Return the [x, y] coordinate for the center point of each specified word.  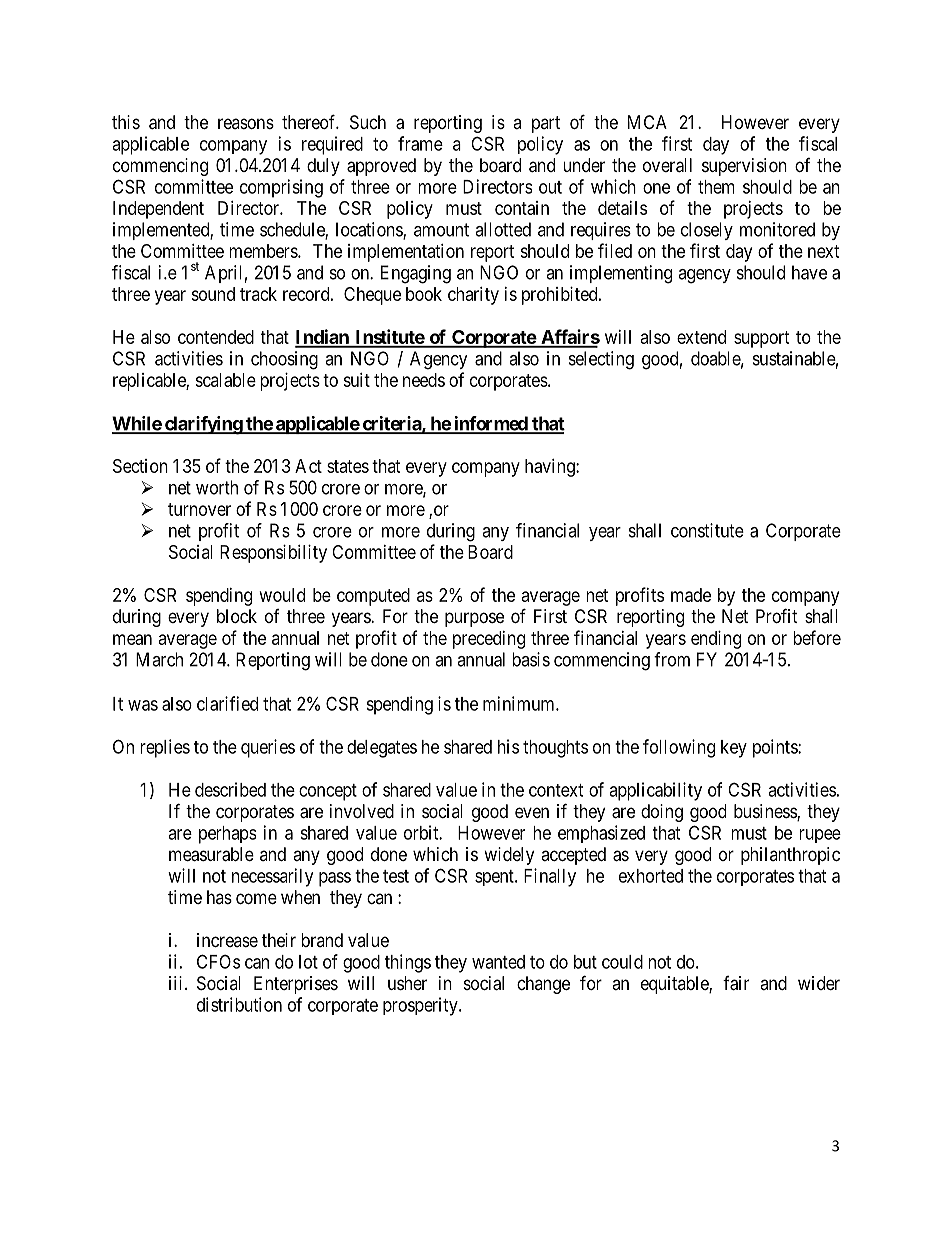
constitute [707, 530]
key [734, 749]
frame [420, 143]
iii [177, 983]
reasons [246, 123]
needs [424, 380]
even [532, 812]
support [762, 339]
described [230, 789]
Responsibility [273, 554]
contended [216, 337]
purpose [474, 619]
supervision [744, 167]
